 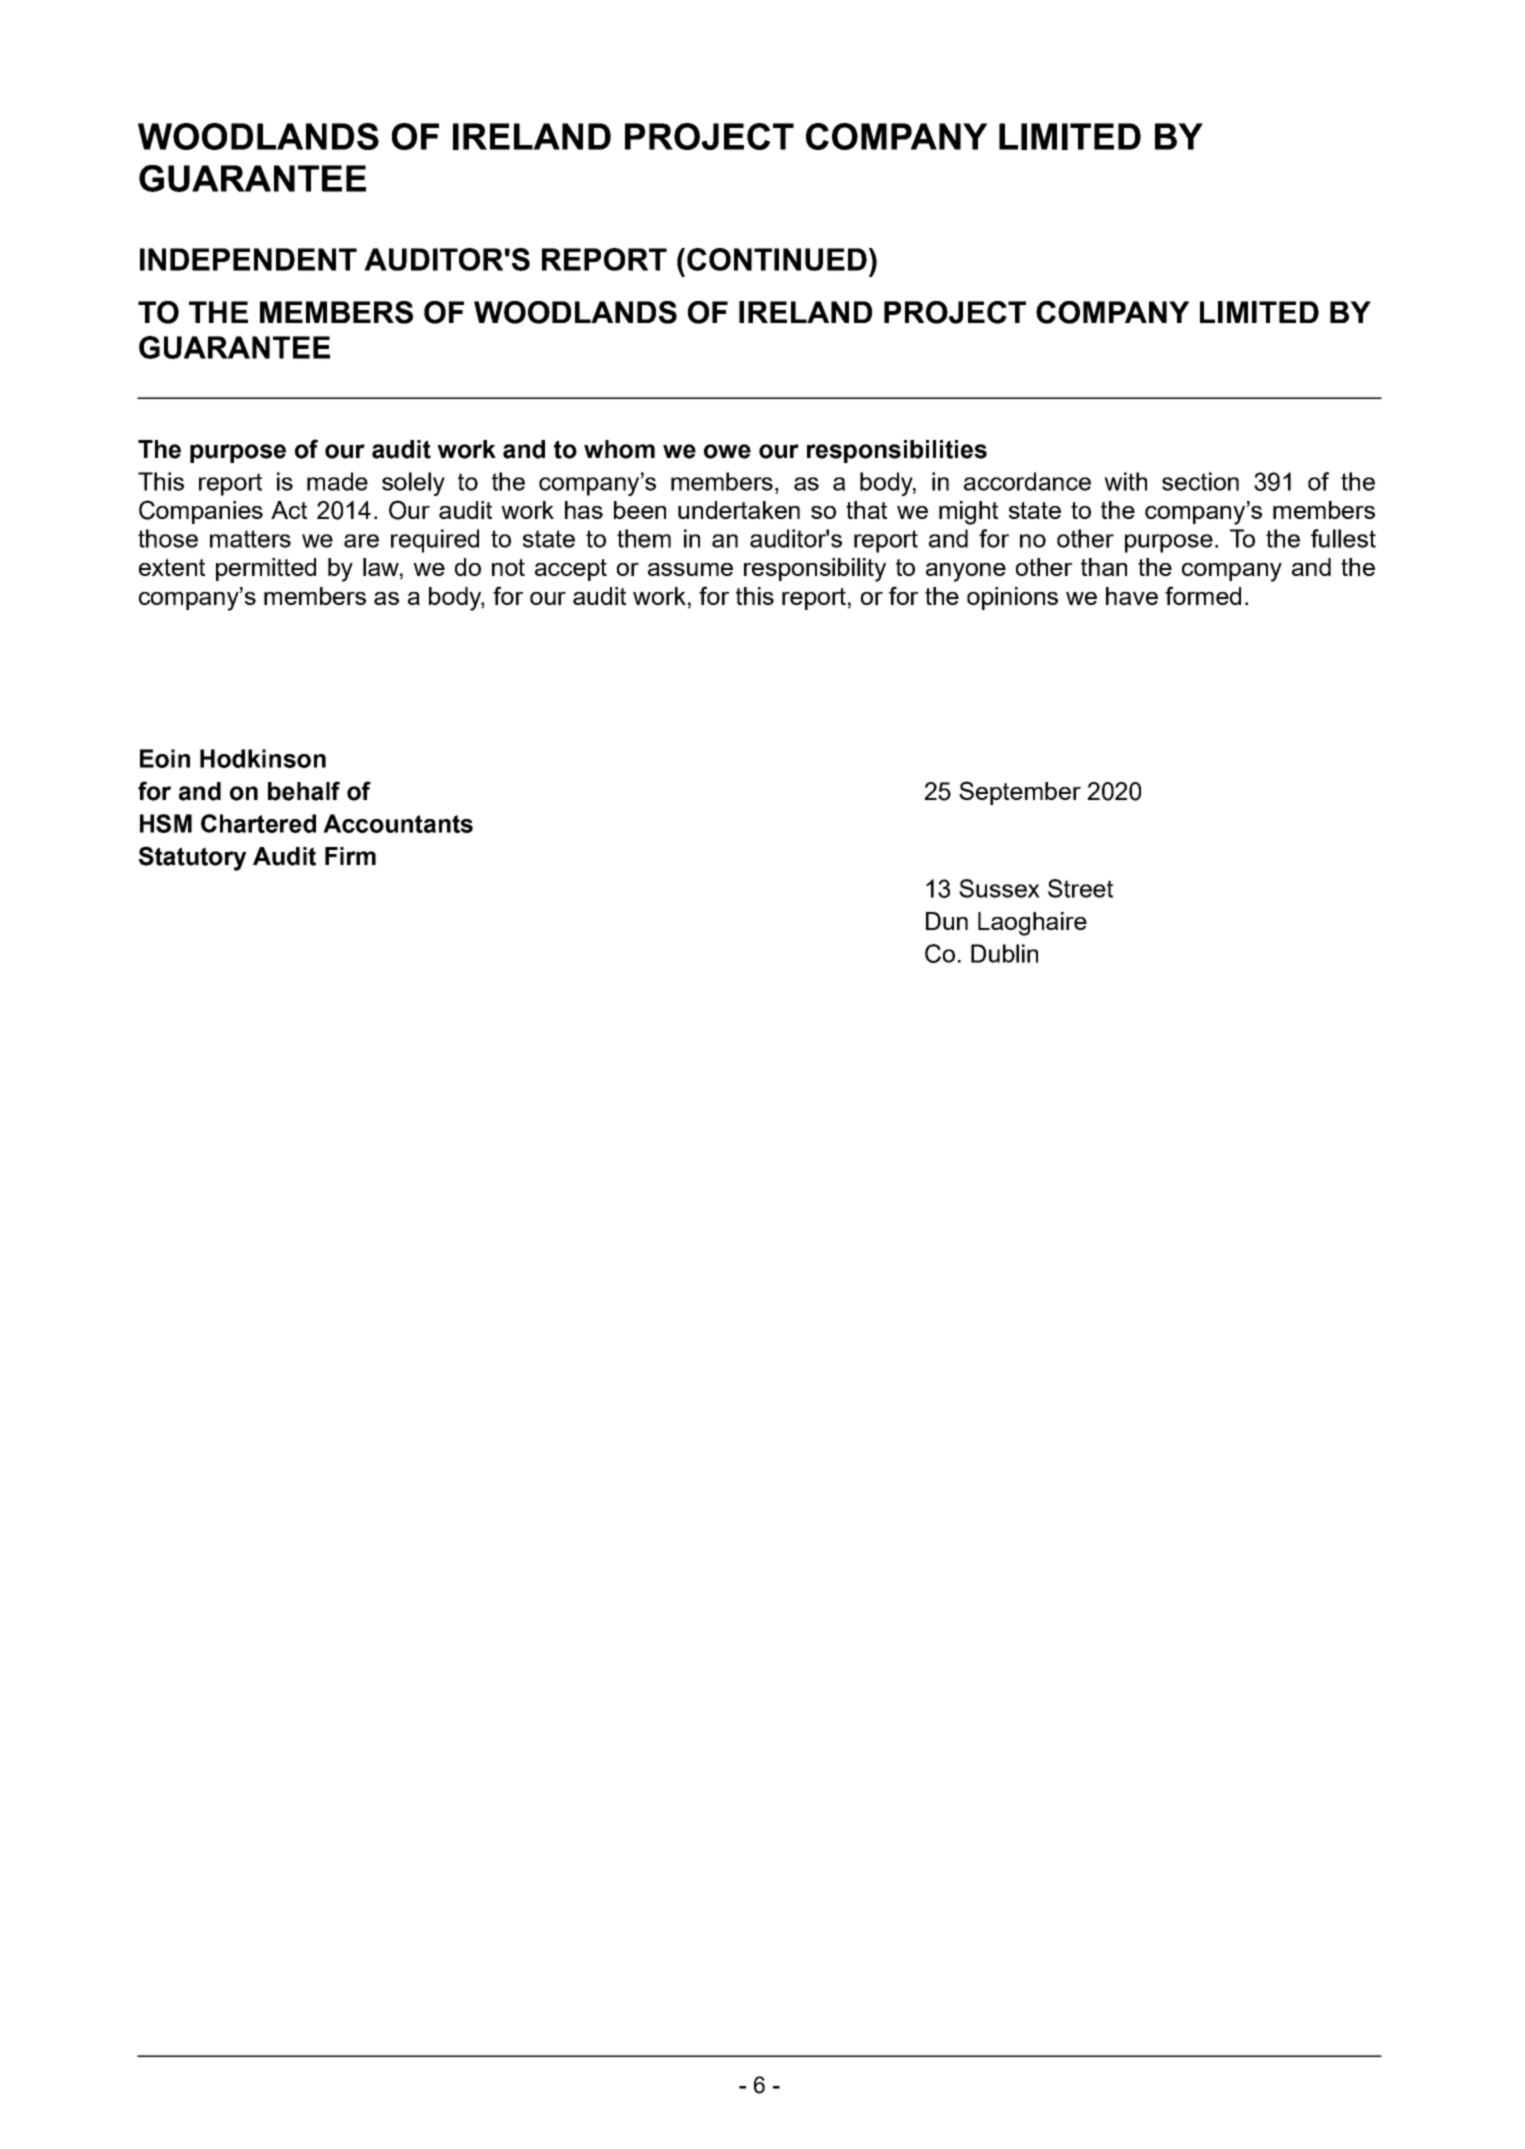 I want to click on responsibilities, so click(x=897, y=451).
